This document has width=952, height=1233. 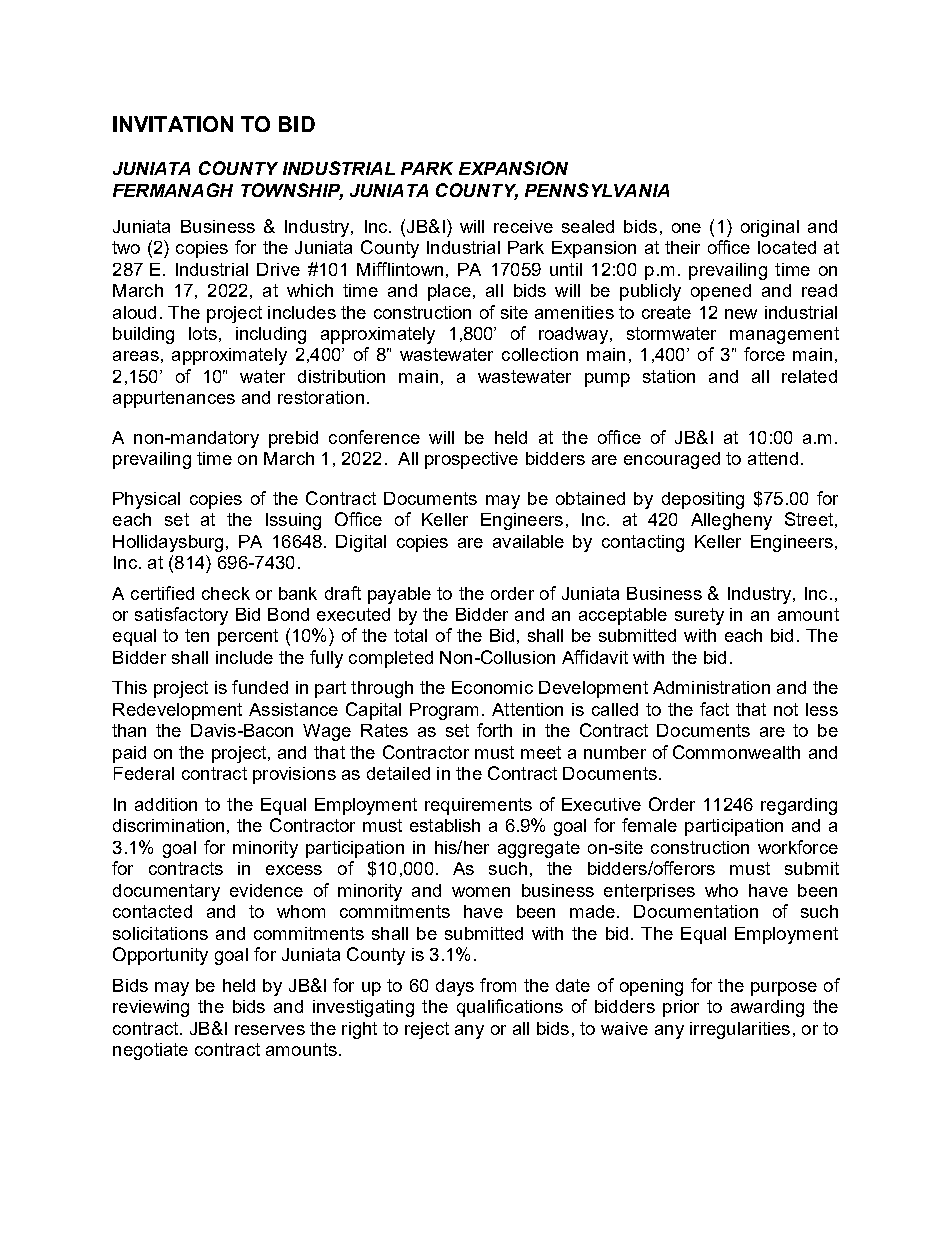 I want to click on INVITATION, so click(x=173, y=124).
